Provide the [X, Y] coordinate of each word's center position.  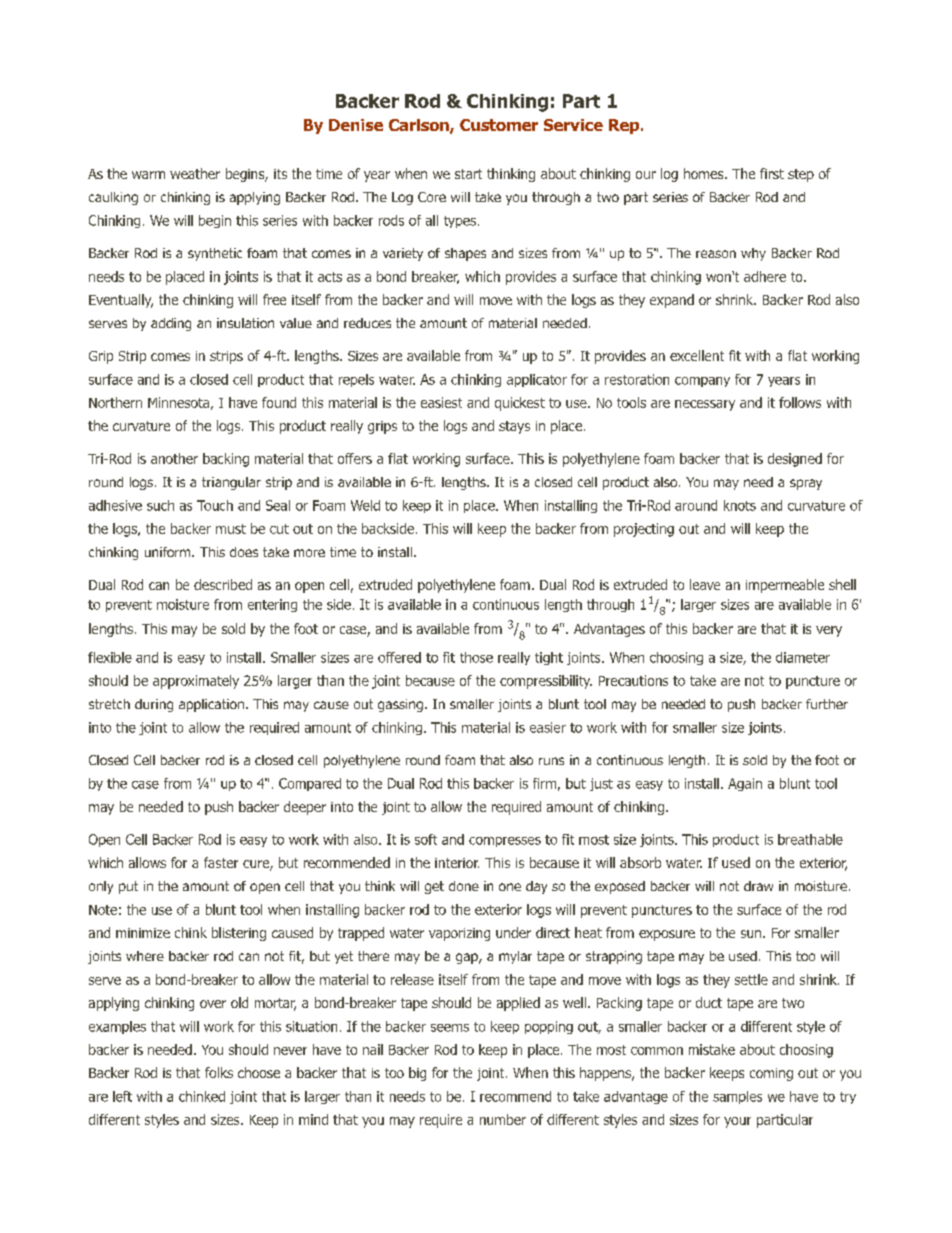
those [476, 657]
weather [195, 173]
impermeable [785, 586]
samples [737, 1097]
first [772, 173]
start [468, 174]
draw [758, 886]
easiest [441, 402]
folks [219, 1072]
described [223, 584]
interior [457, 863]
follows [800, 402]
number [503, 1119]
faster [221, 862]
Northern [115, 402]
